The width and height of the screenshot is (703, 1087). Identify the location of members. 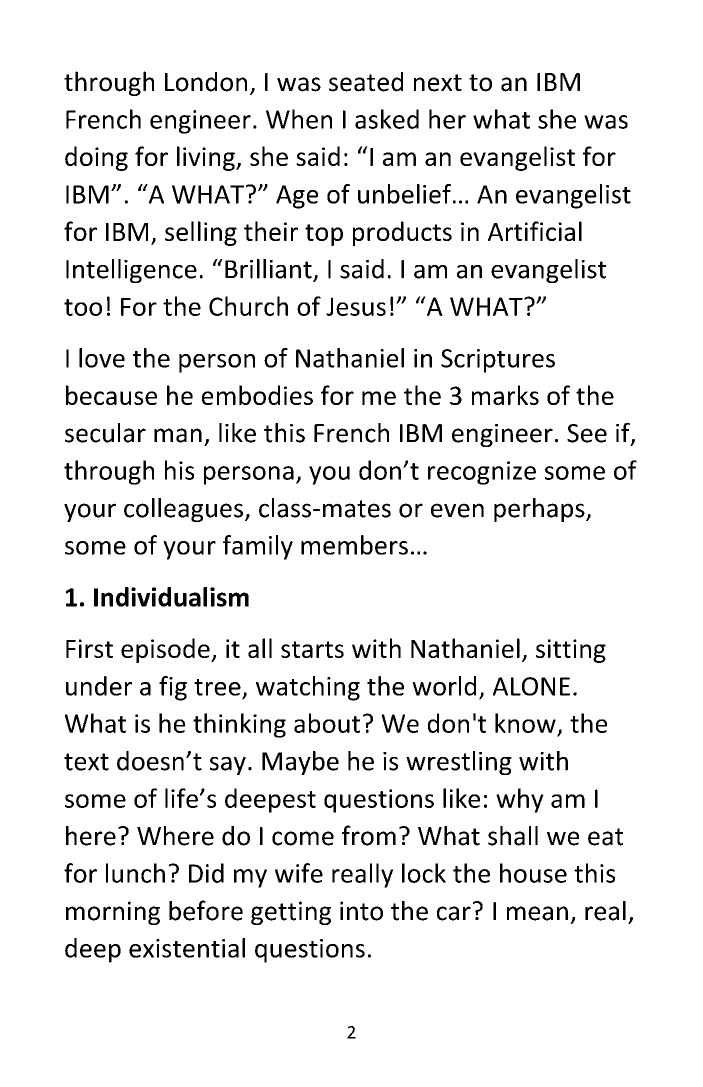
(354, 545).
